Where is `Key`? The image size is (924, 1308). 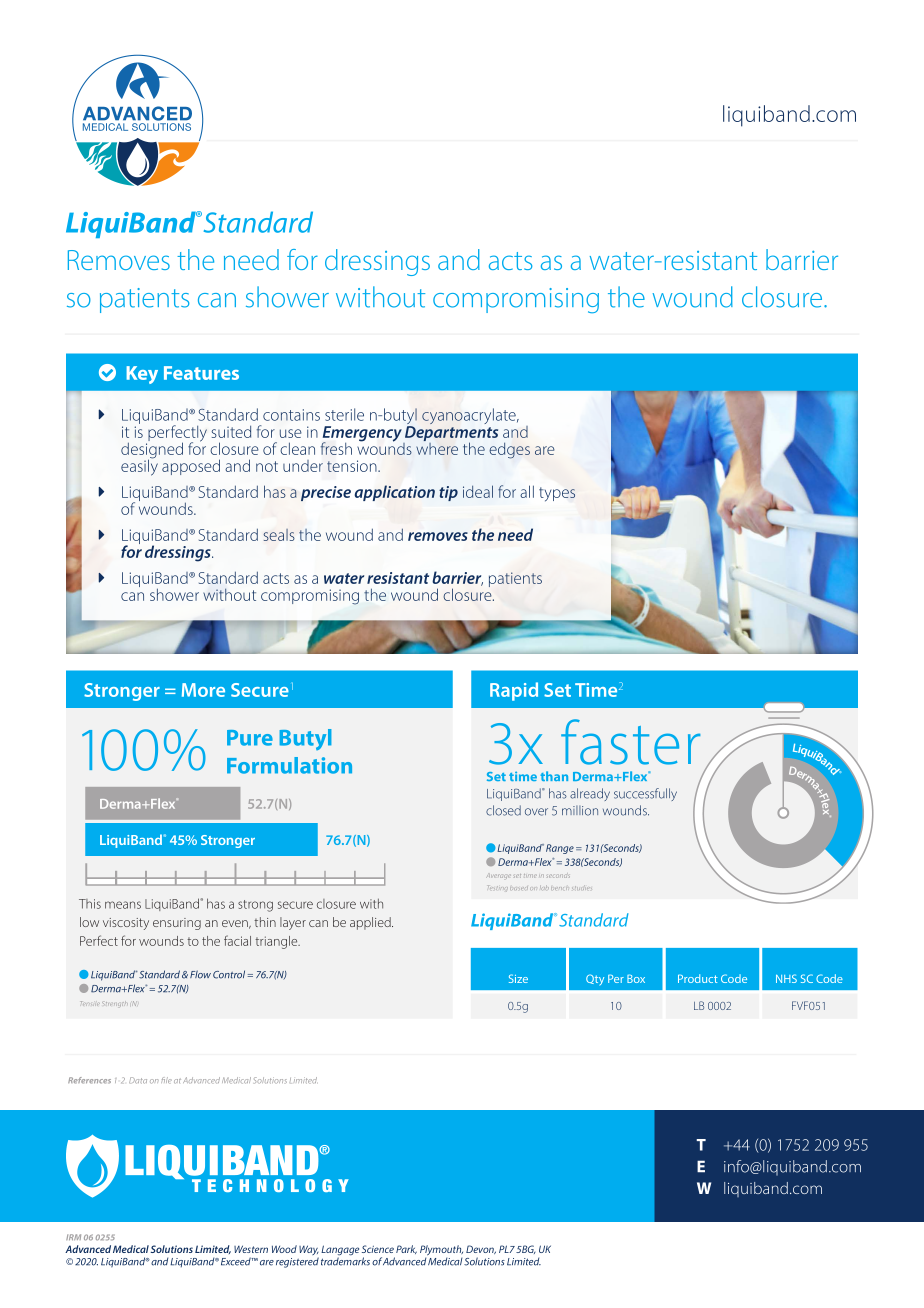 Key is located at coordinates (142, 375).
